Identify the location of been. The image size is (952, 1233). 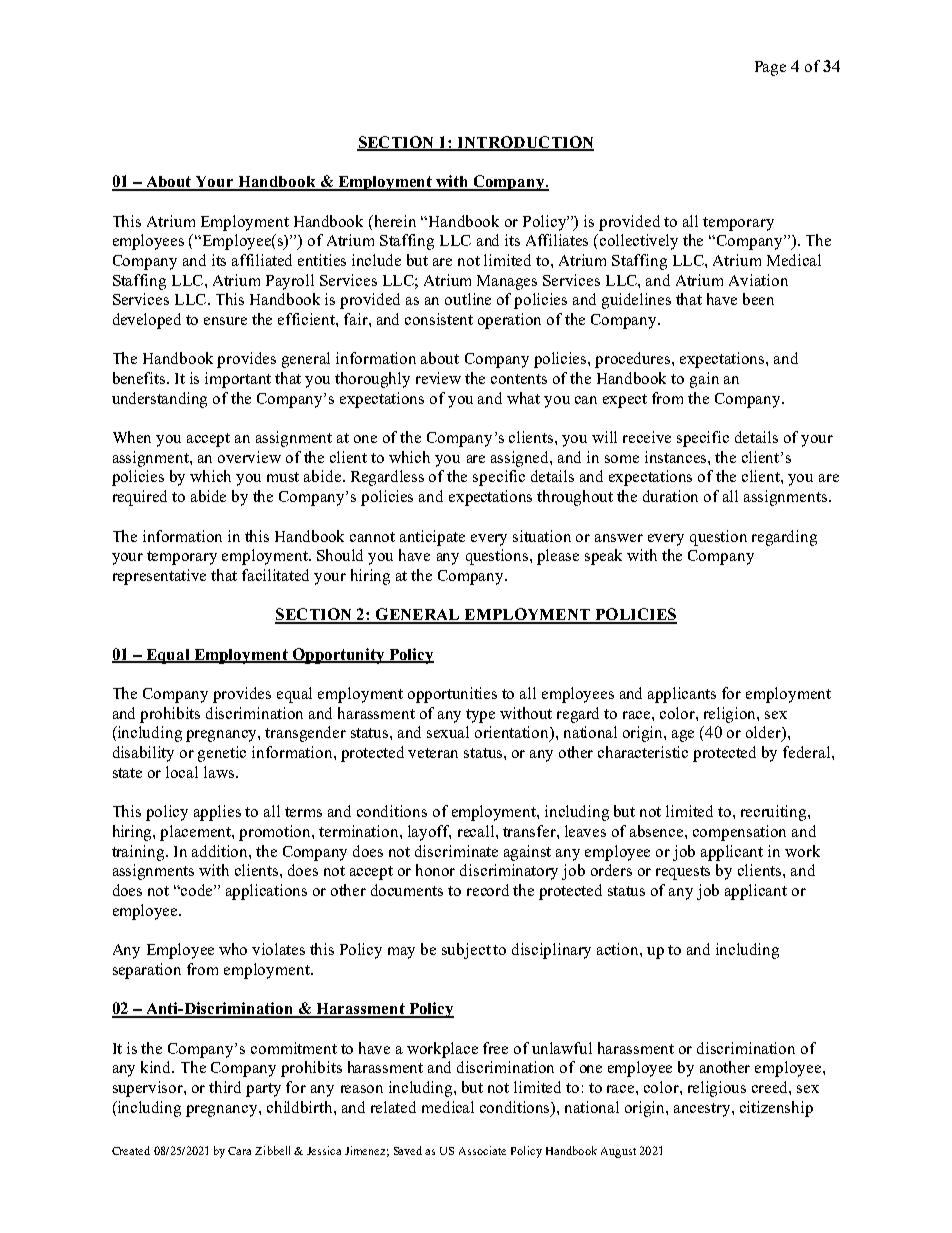
(758, 299).
